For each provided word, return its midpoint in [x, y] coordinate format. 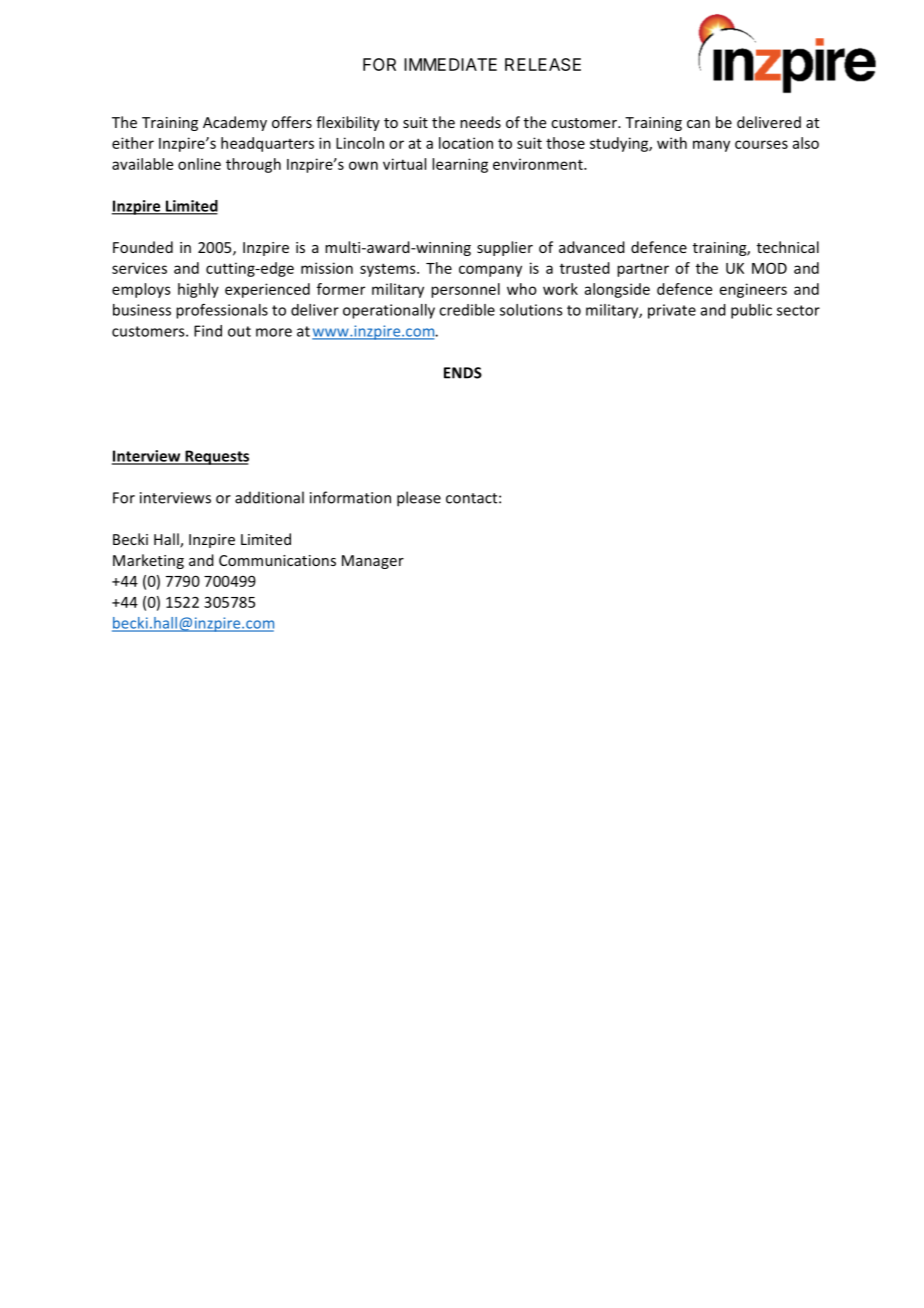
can [698, 124]
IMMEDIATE [450, 64]
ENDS [463, 373]
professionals [222, 311]
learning [460, 165]
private [672, 311]
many [711, 146]
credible [467, 310]
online [199, 164]
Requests [216, 457]
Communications [277, 560]
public [751, 311]
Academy [235, 123]
